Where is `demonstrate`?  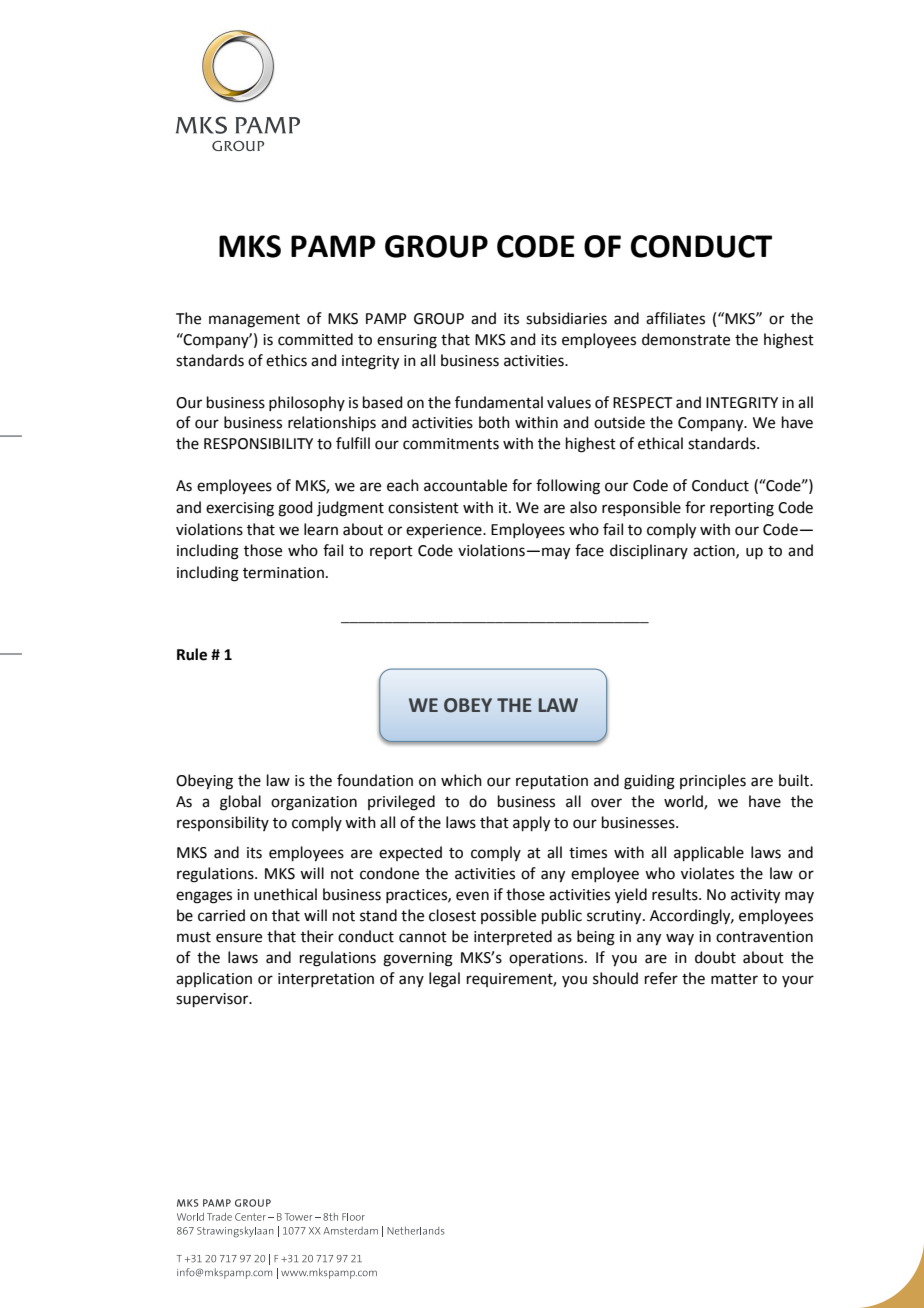 demonstrate is located at coordinates (686, 339).
